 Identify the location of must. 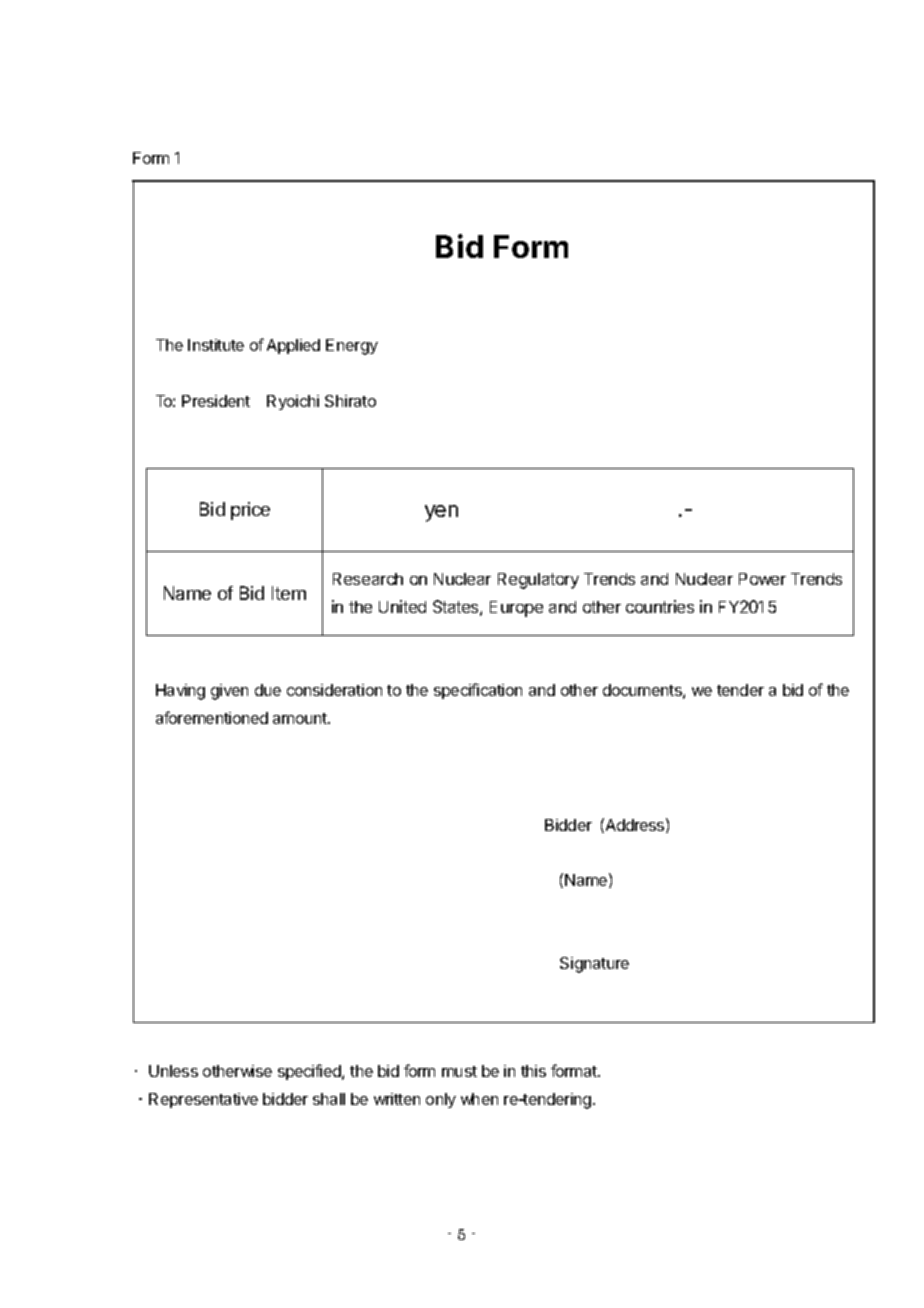
(459, 1071).
